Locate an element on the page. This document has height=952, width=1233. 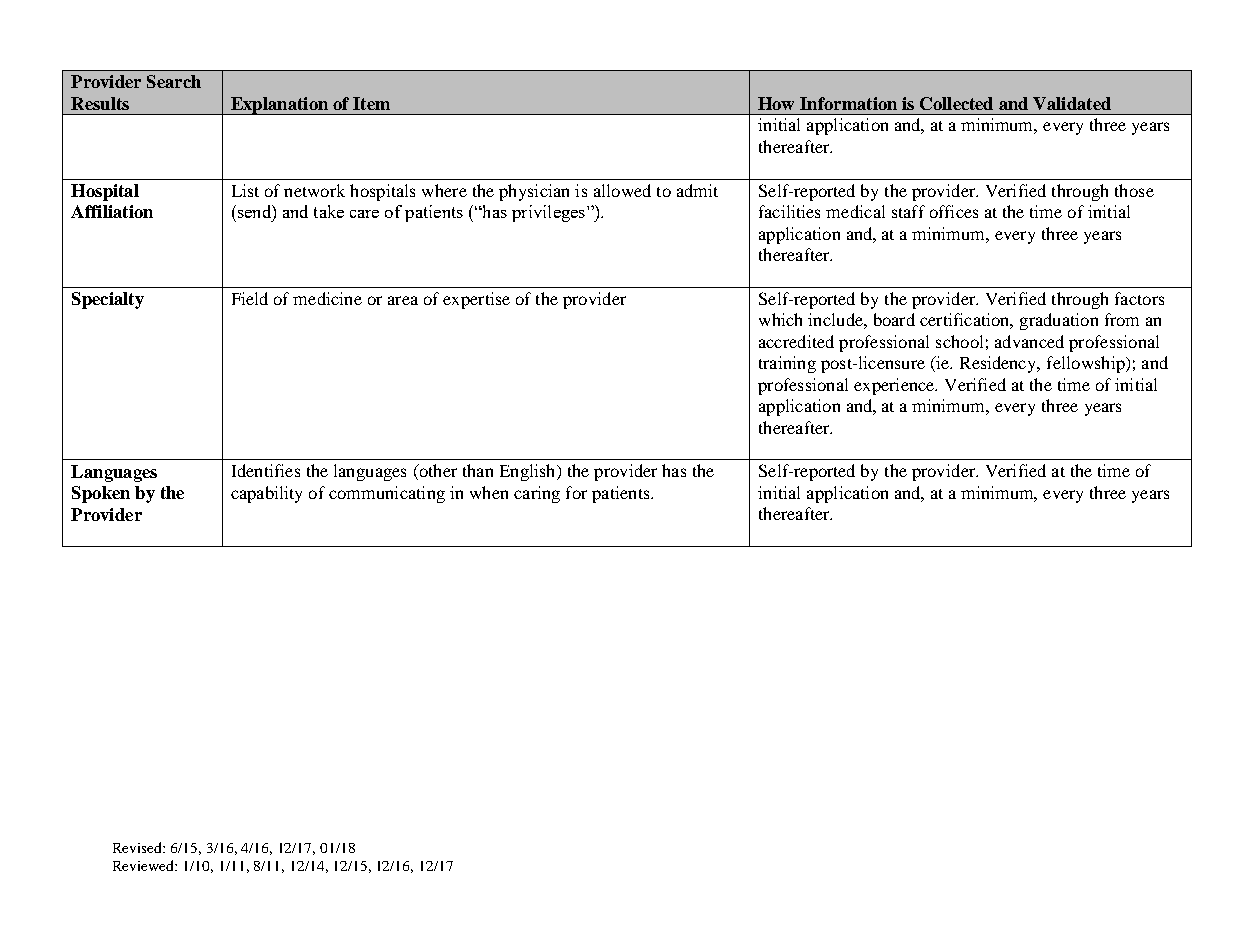
experience is located at coordinates (895, 386).
